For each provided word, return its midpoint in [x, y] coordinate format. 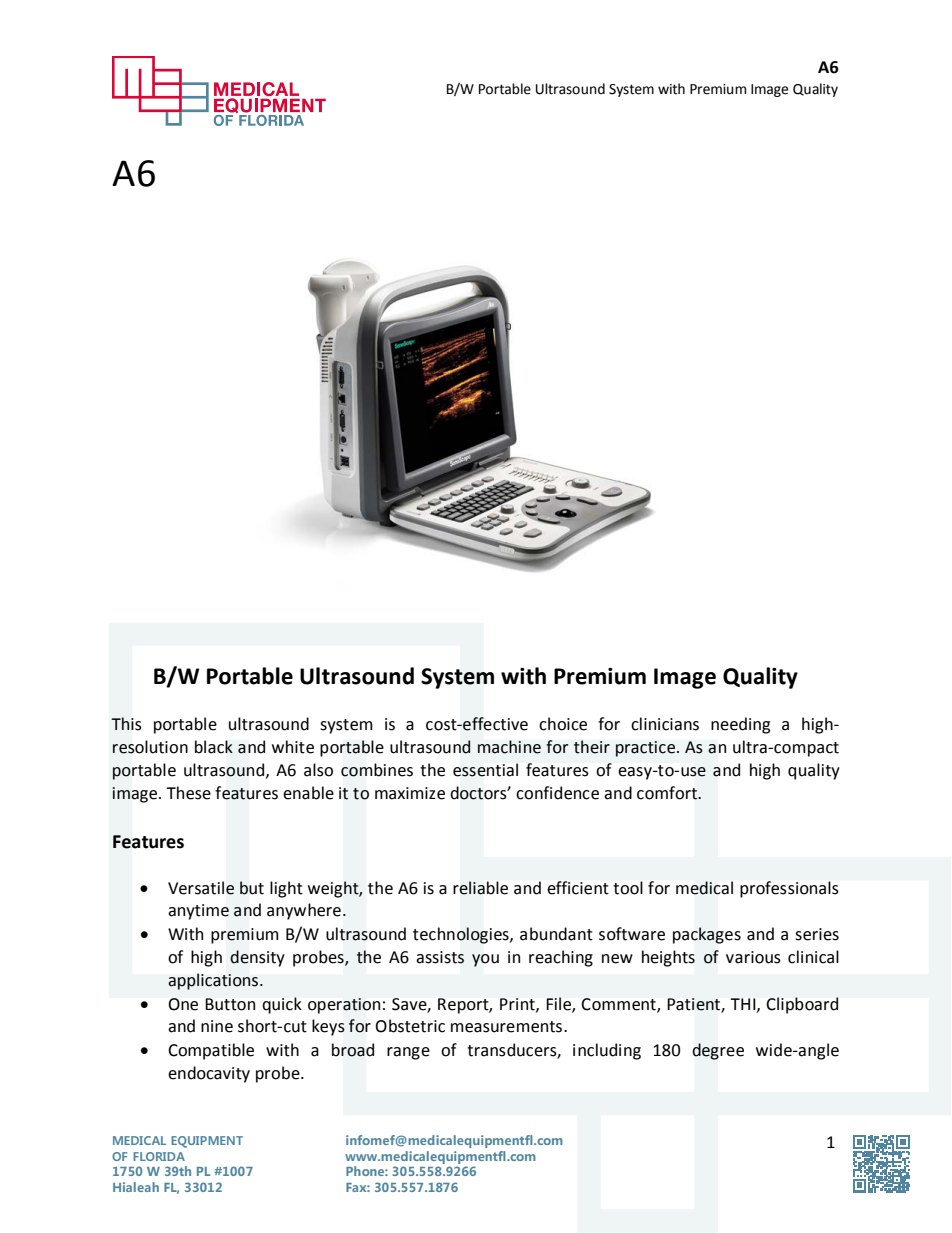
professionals [789, 889]
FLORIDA [159, 1156]
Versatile [201, 888]
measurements [506, 1027]
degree [718, 1051]
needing [740, 725]
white [293, 747]
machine [509, 747]
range [408, 1053]
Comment [619, 1005]
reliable [480, 888]
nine [217, 1026]
